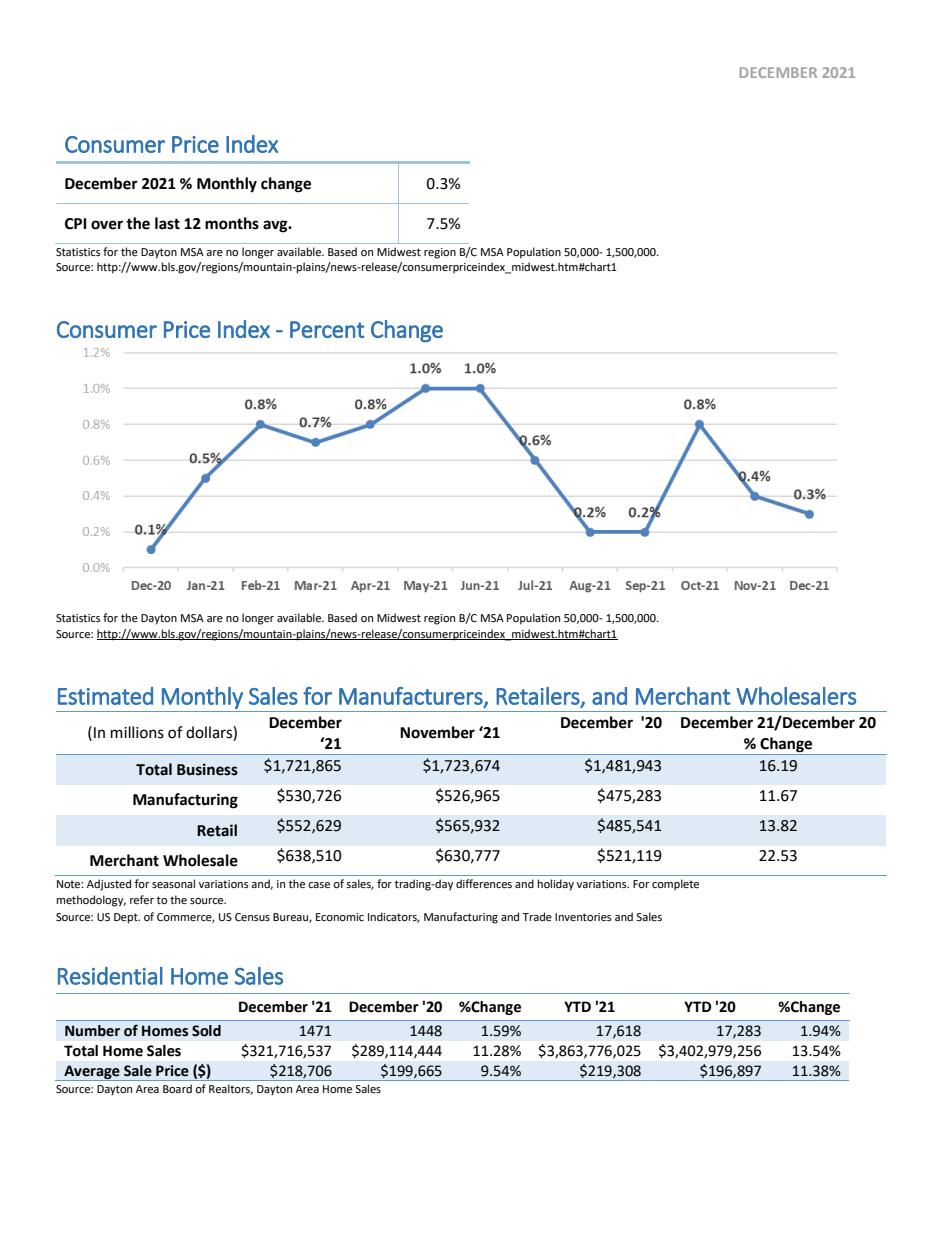 The height and width of the document is (1233, 952). I want to click on Economic, so click(340, 917).
